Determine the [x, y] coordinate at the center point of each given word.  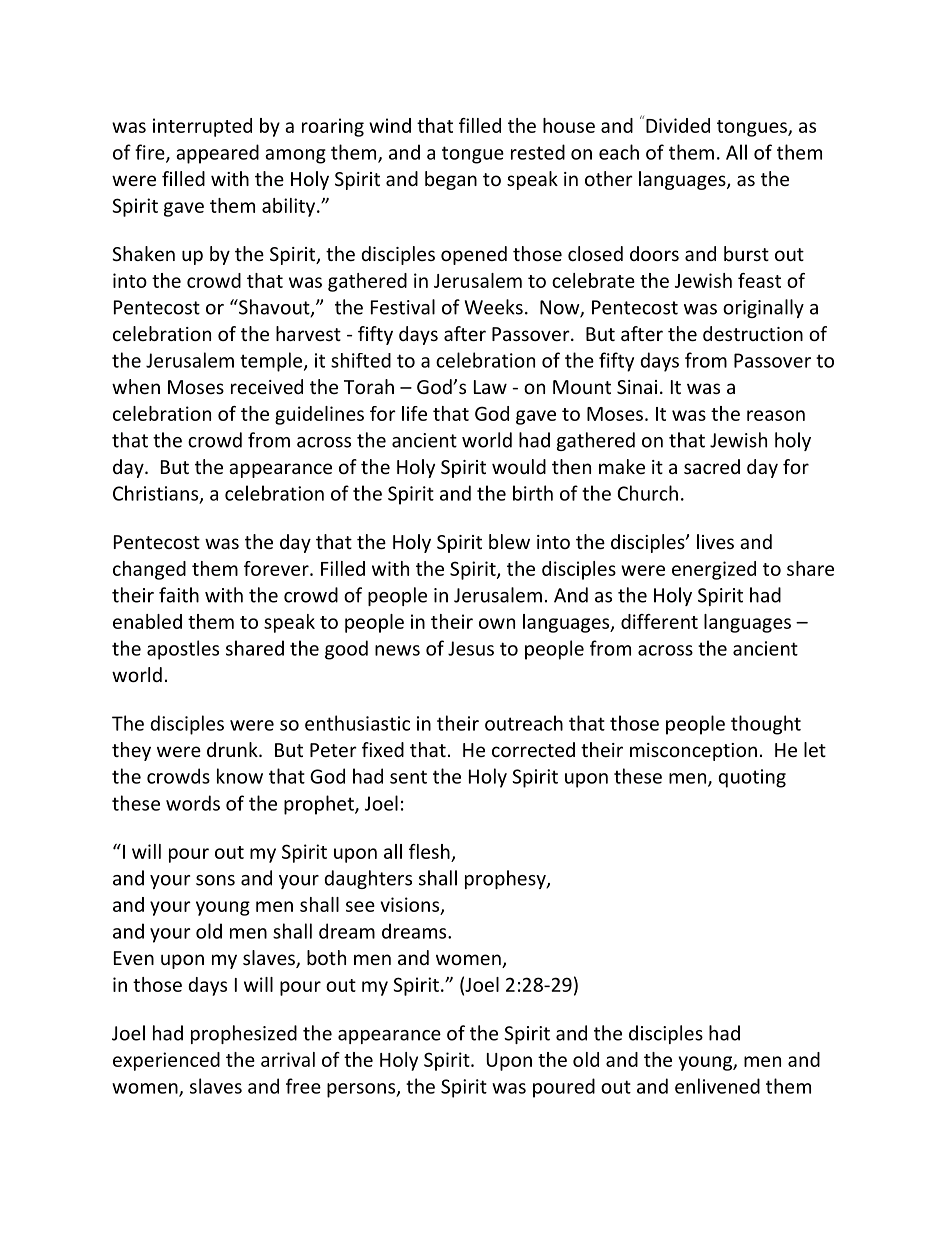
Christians [157, 494]
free [303, 1086]
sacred [712, 466]
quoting [752, 778]
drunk [233, 749]
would [519, 466]
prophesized [244, 1034]
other [609, 178]
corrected [533, 749]
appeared [217, 154]
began [451, 180]
